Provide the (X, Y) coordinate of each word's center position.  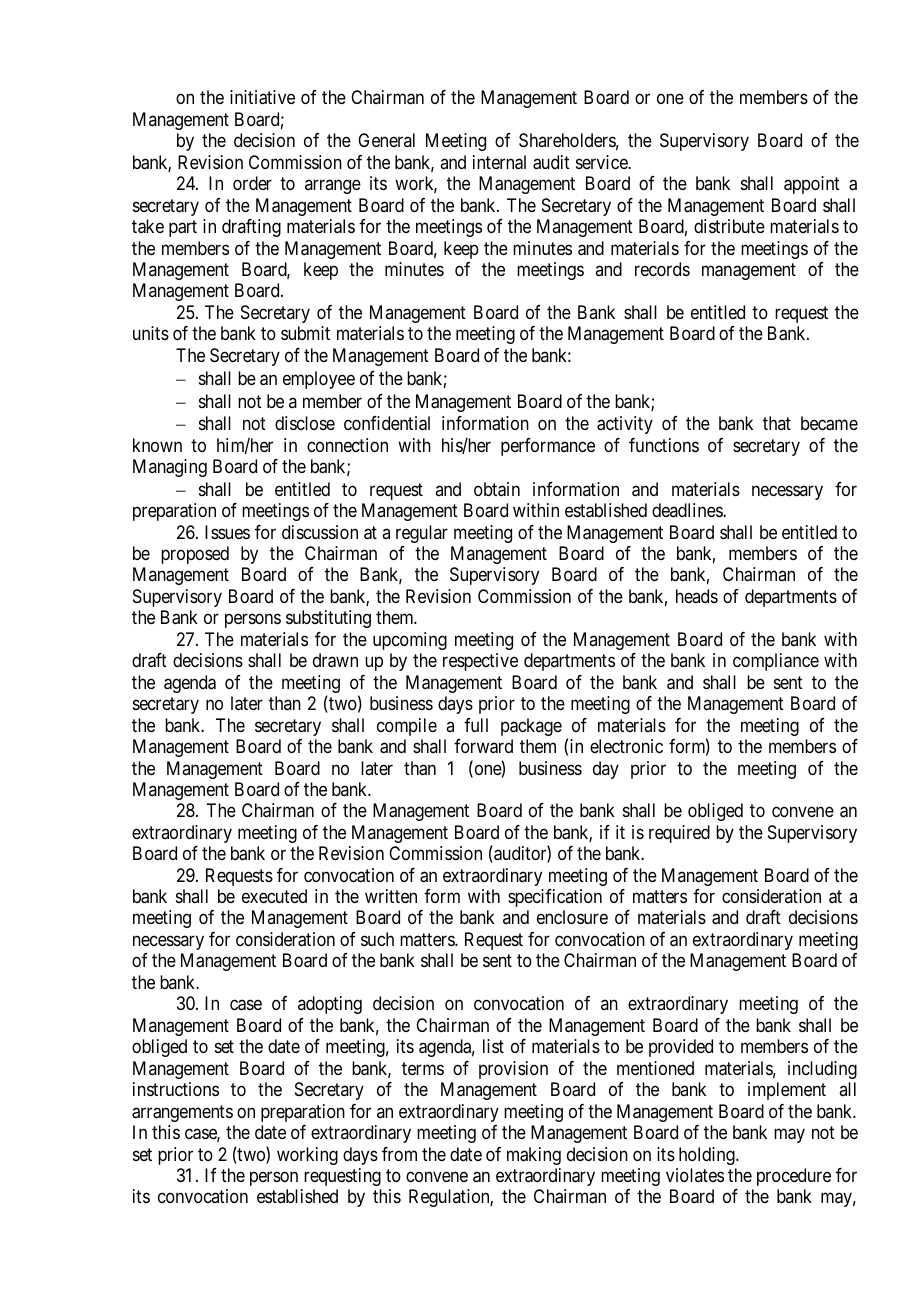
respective (480, 662)
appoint (812, 185)
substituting (328, 619)
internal (499, 162)
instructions (176, 1089)
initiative (262, 97)
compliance (776, 662)
